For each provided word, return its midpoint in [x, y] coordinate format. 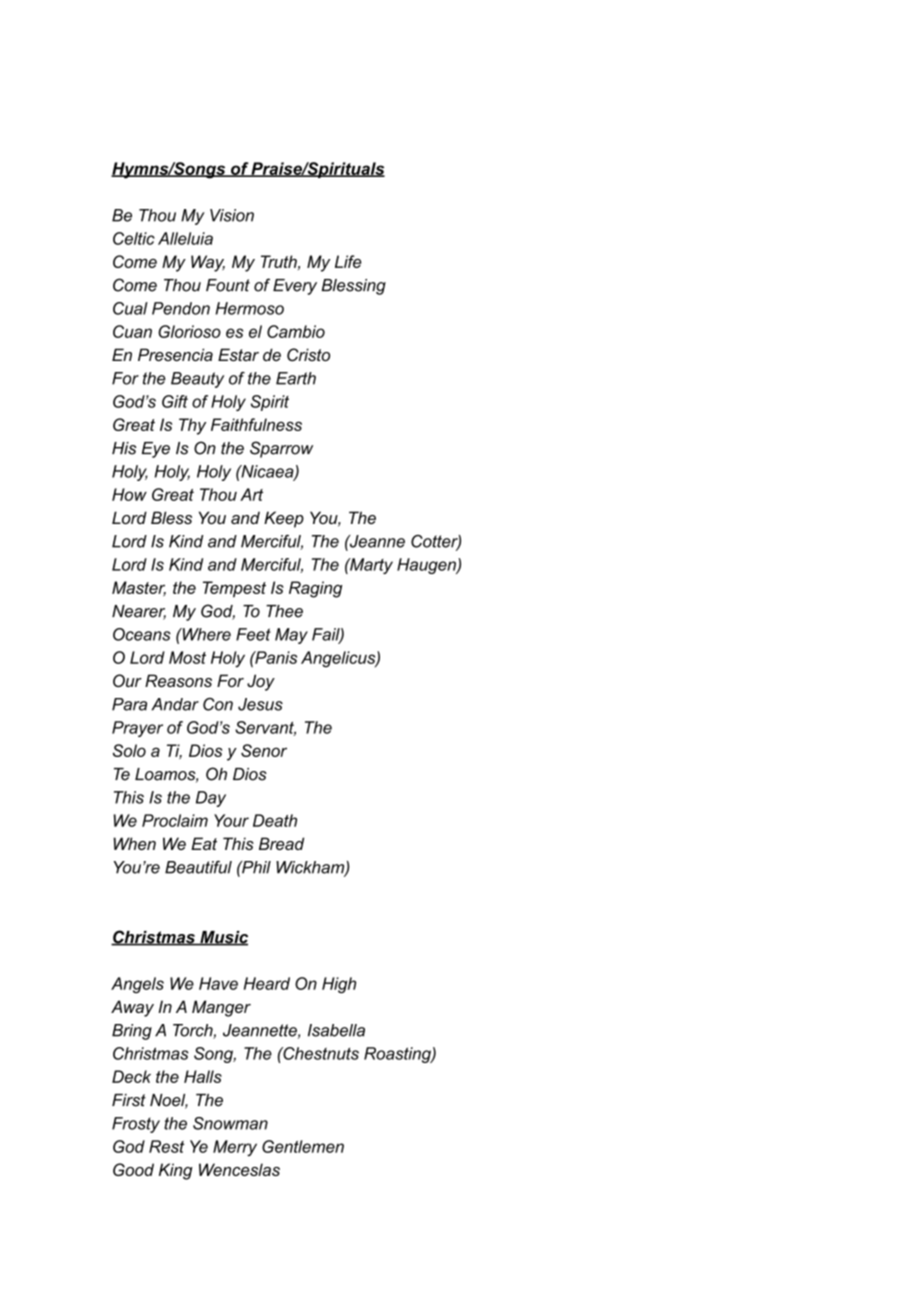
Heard [267, 983]
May [291, 636]
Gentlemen [303, 1146]
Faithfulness [256, 424]
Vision [232, 215]
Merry [235, 1148]
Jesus [260, 704]
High [339, 985]
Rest [167, 1146]
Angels [137, 985]
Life [348, 261]
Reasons [178, 680]
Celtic [134, 238]
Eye [156, 450]
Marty [370, 566]
